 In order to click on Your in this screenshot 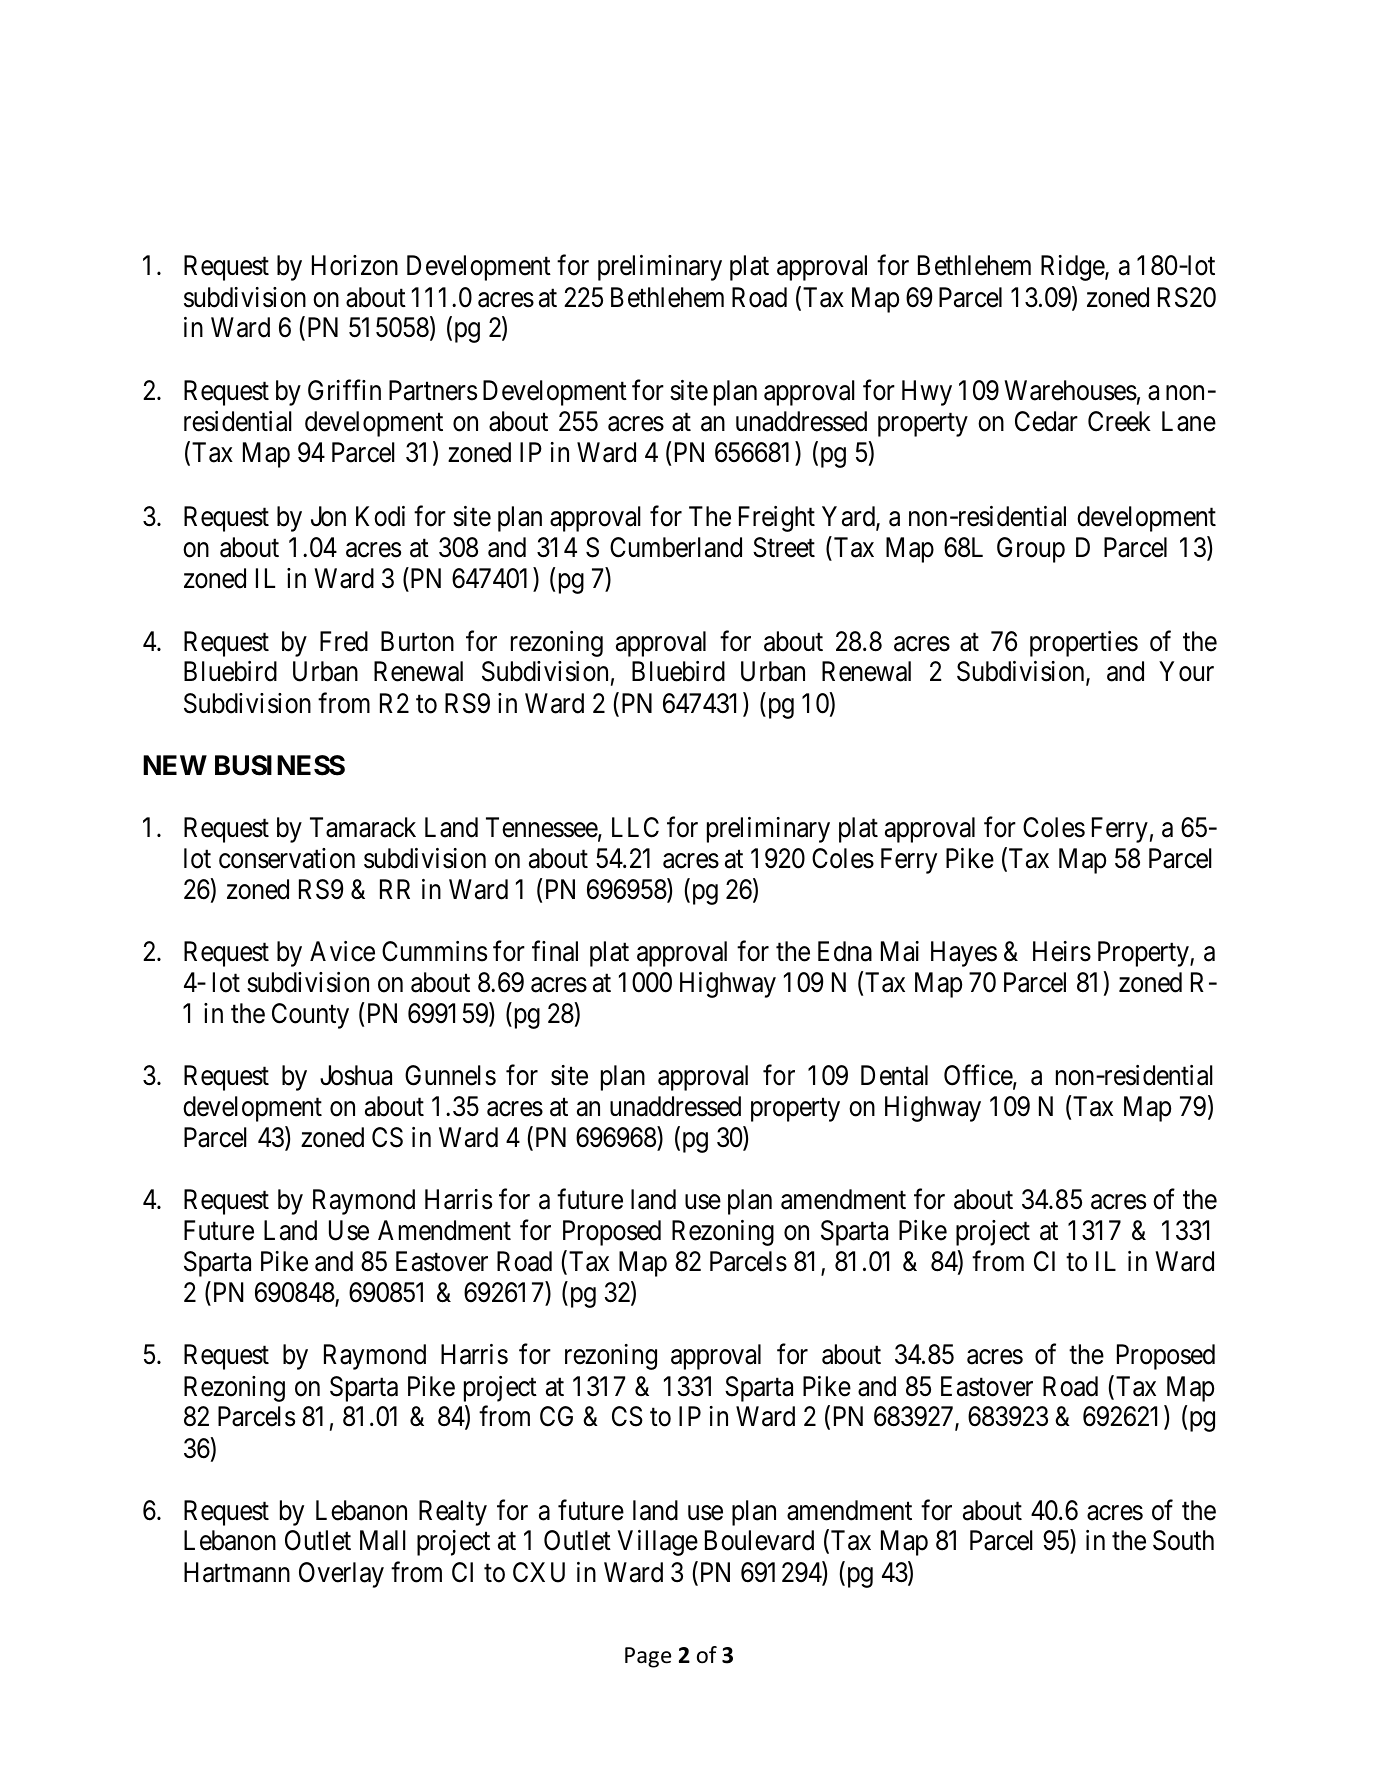, I will do `click(1187, 672)`.
